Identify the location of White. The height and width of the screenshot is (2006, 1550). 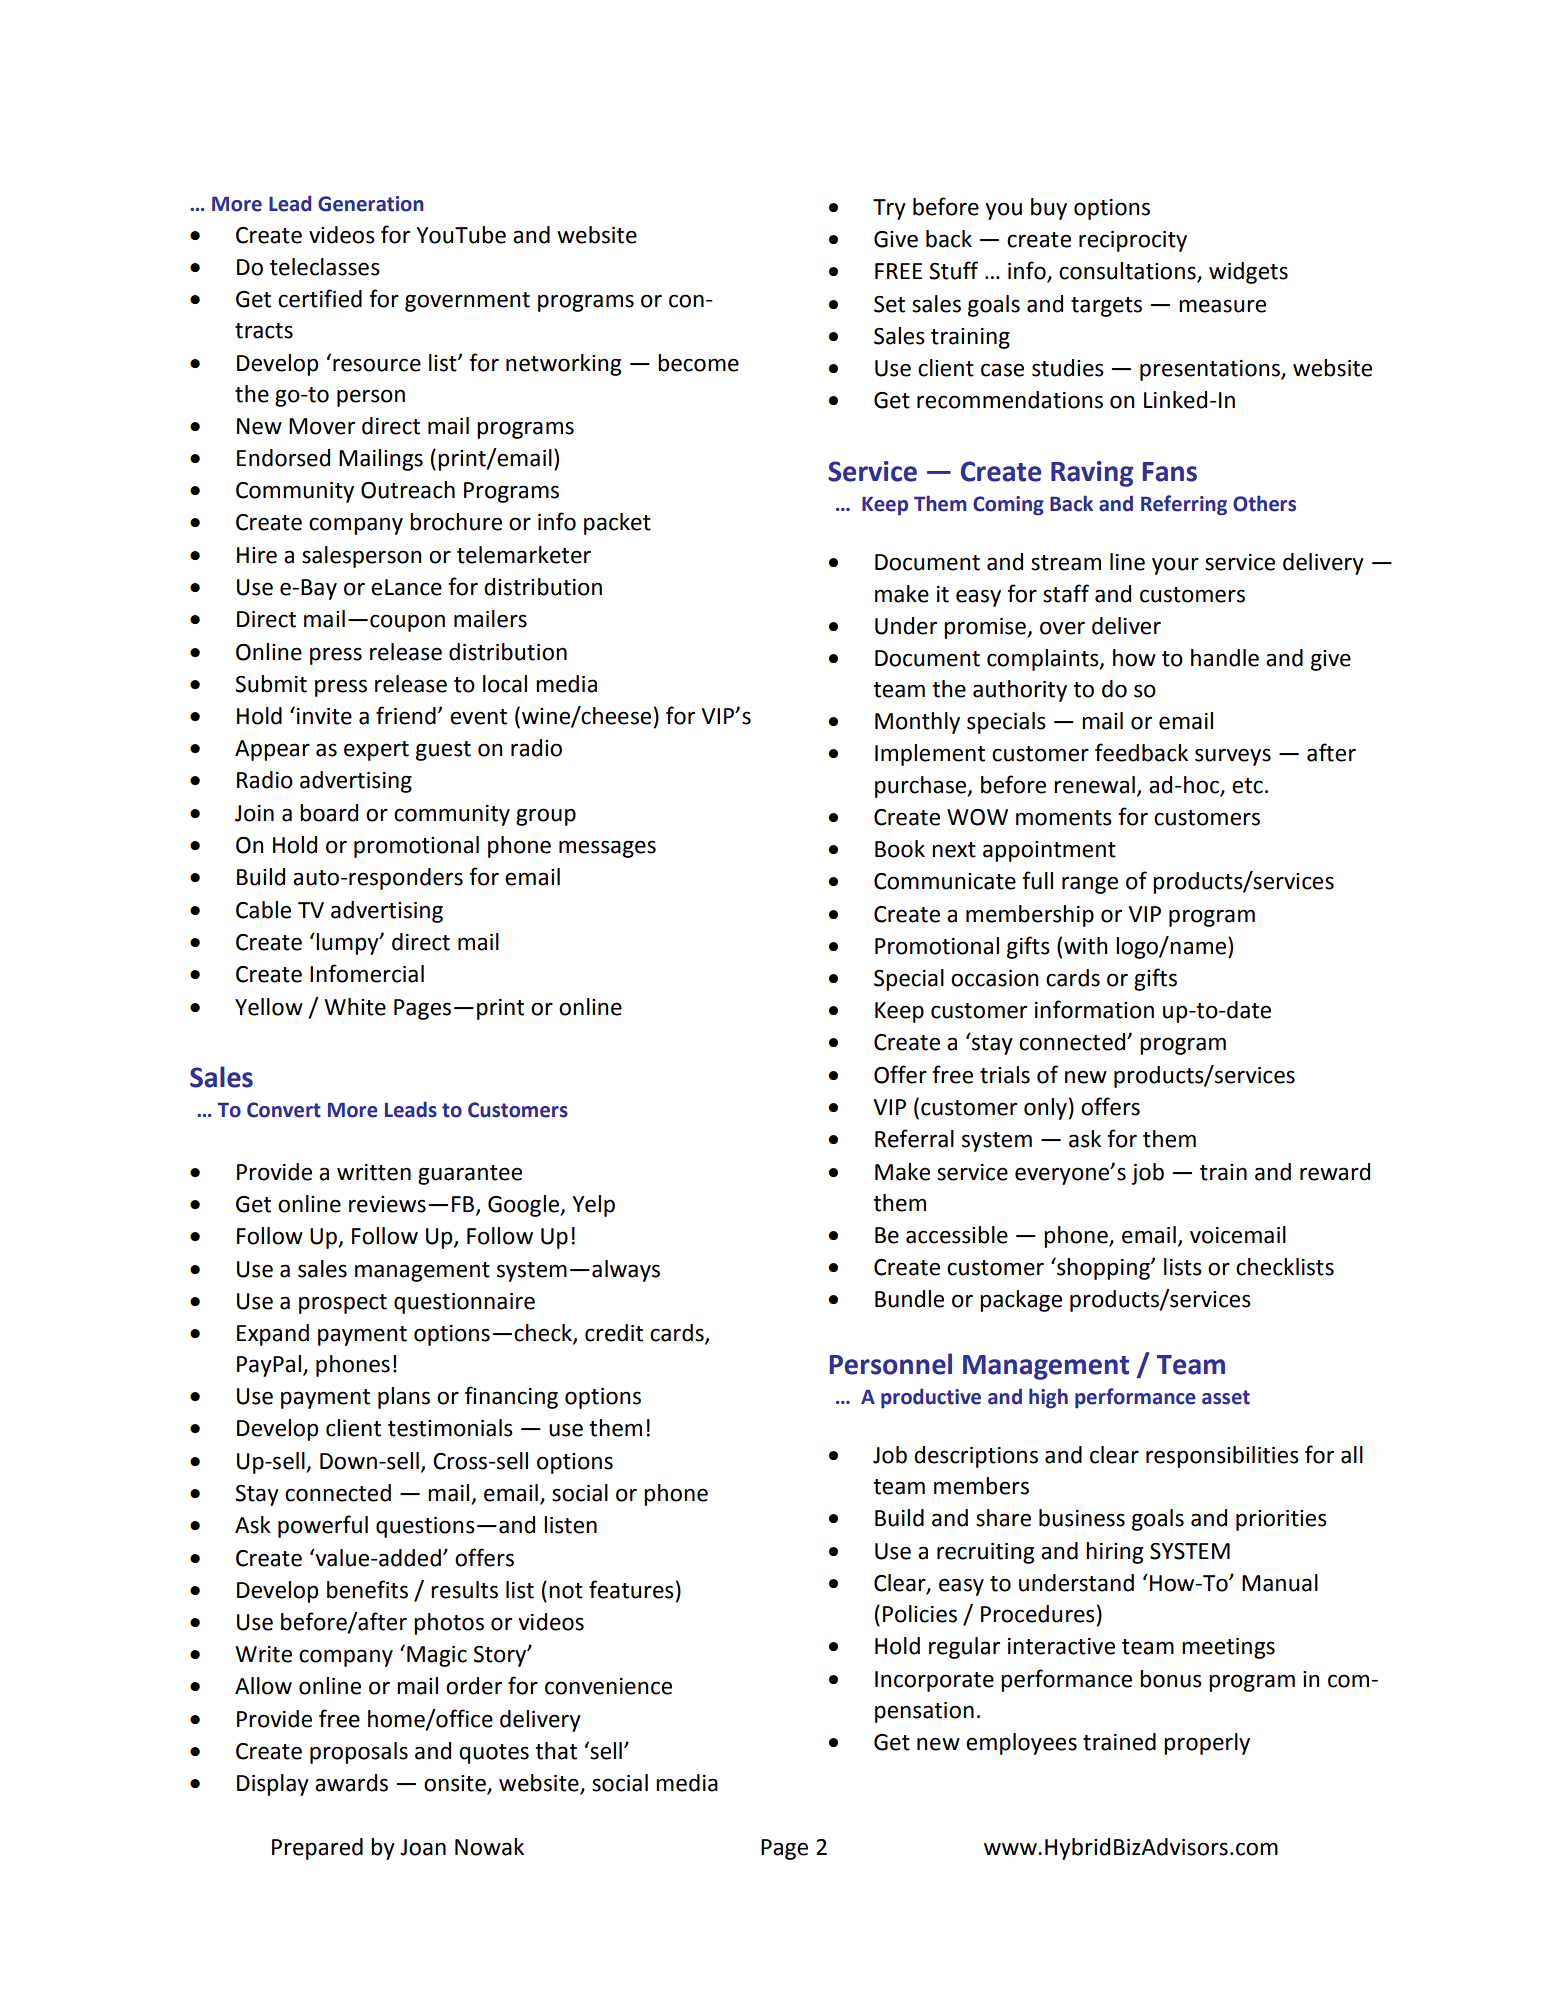
(355, 1007).
